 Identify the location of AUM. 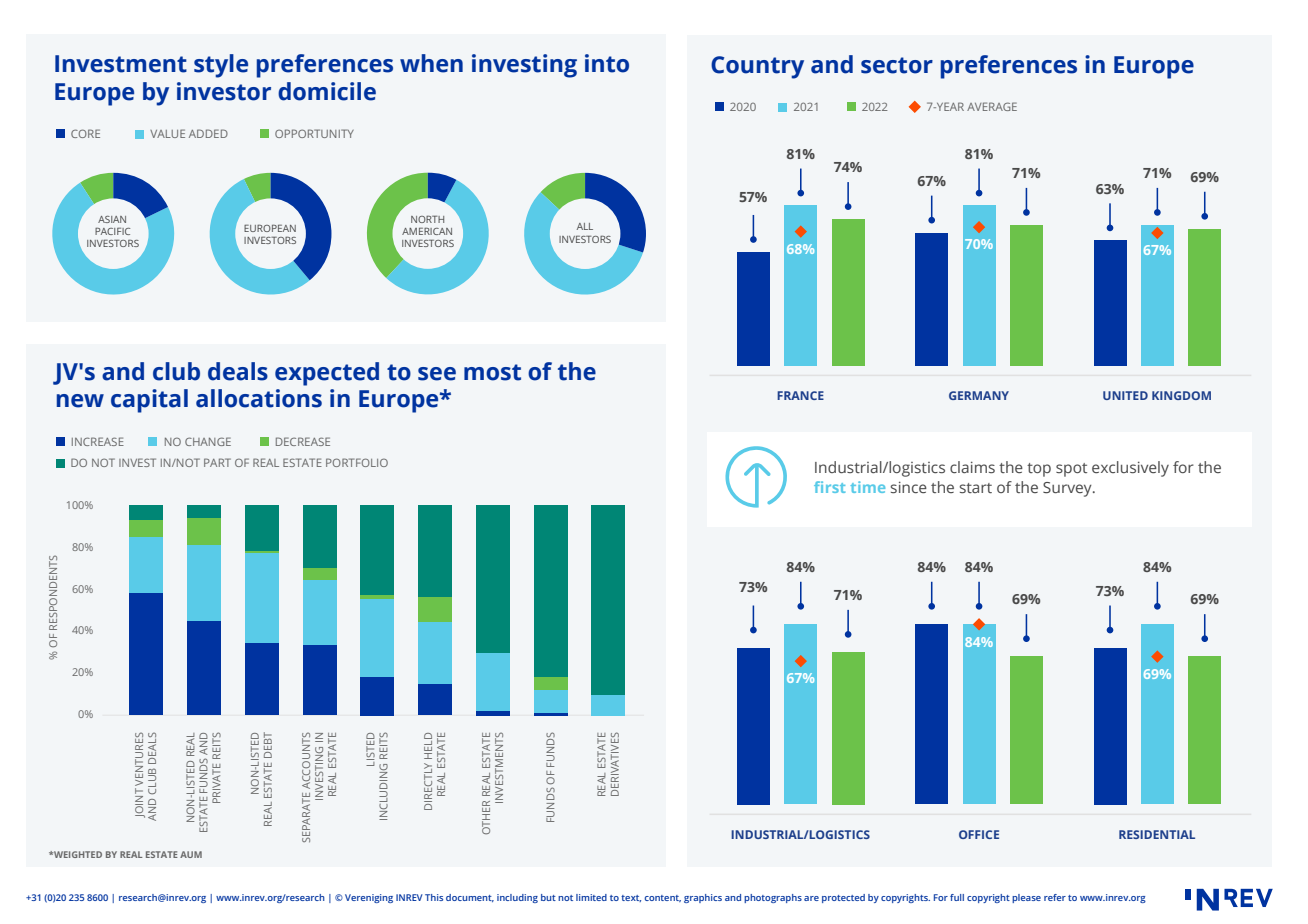
(191, 854).
